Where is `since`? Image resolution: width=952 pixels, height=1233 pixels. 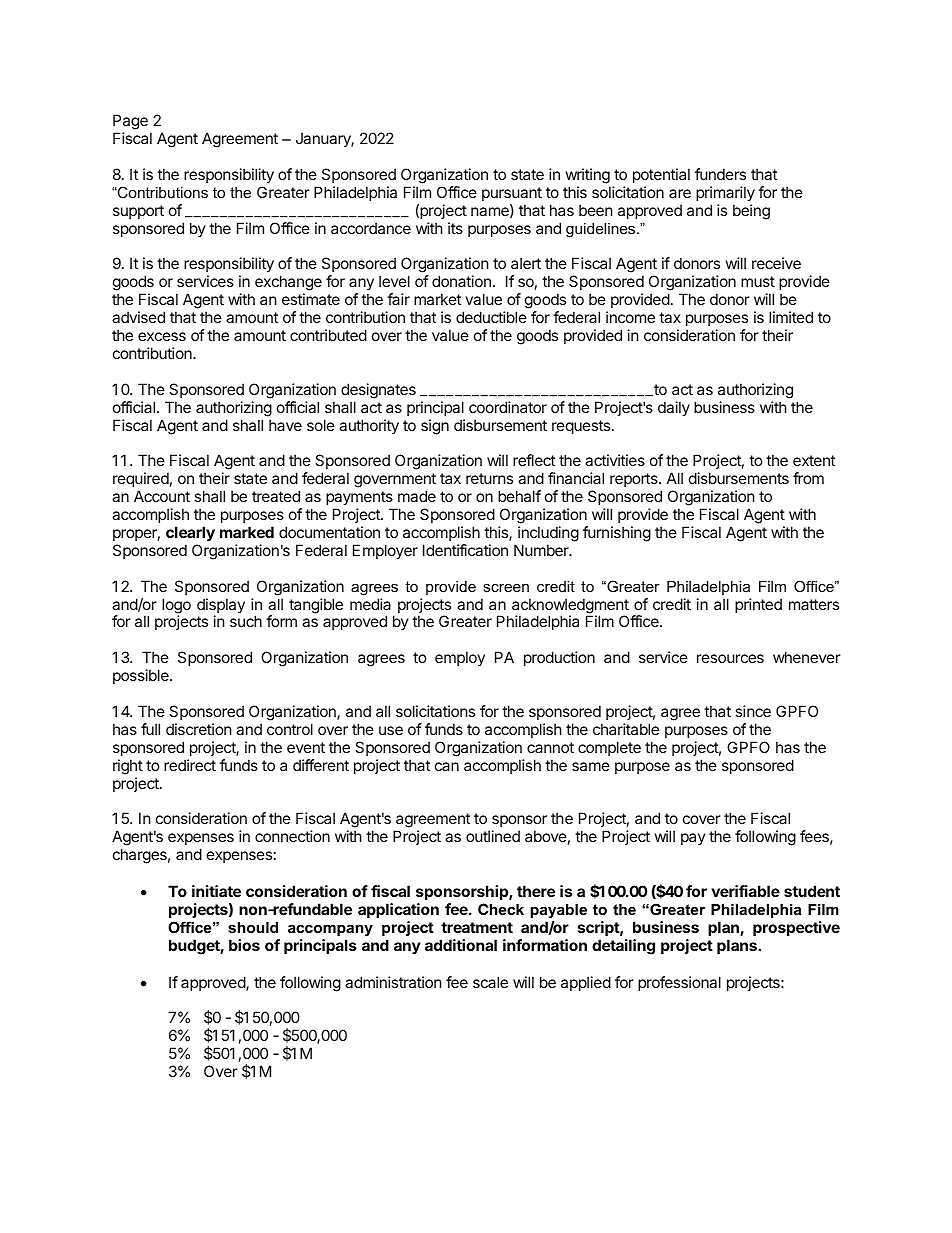 since is located at coordinates (753, 711).
